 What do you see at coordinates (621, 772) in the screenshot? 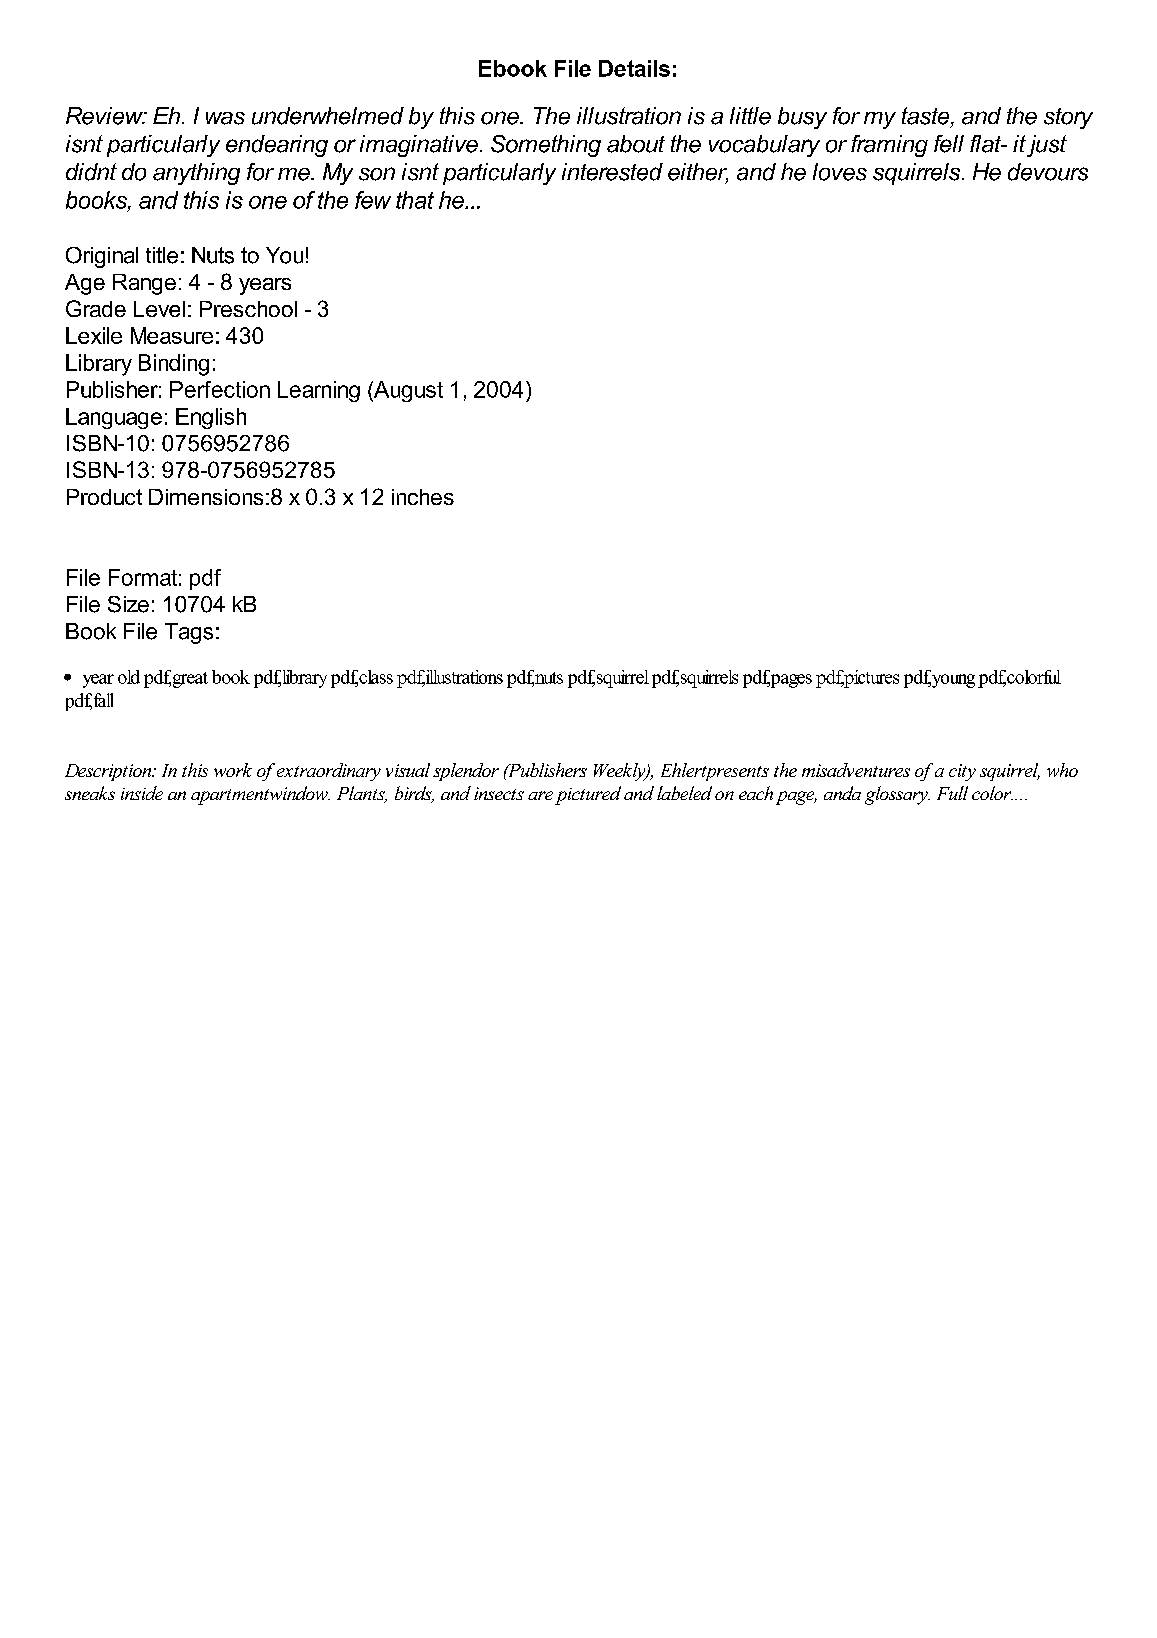
I see `Weekly` at bounding box center [621, 772].
